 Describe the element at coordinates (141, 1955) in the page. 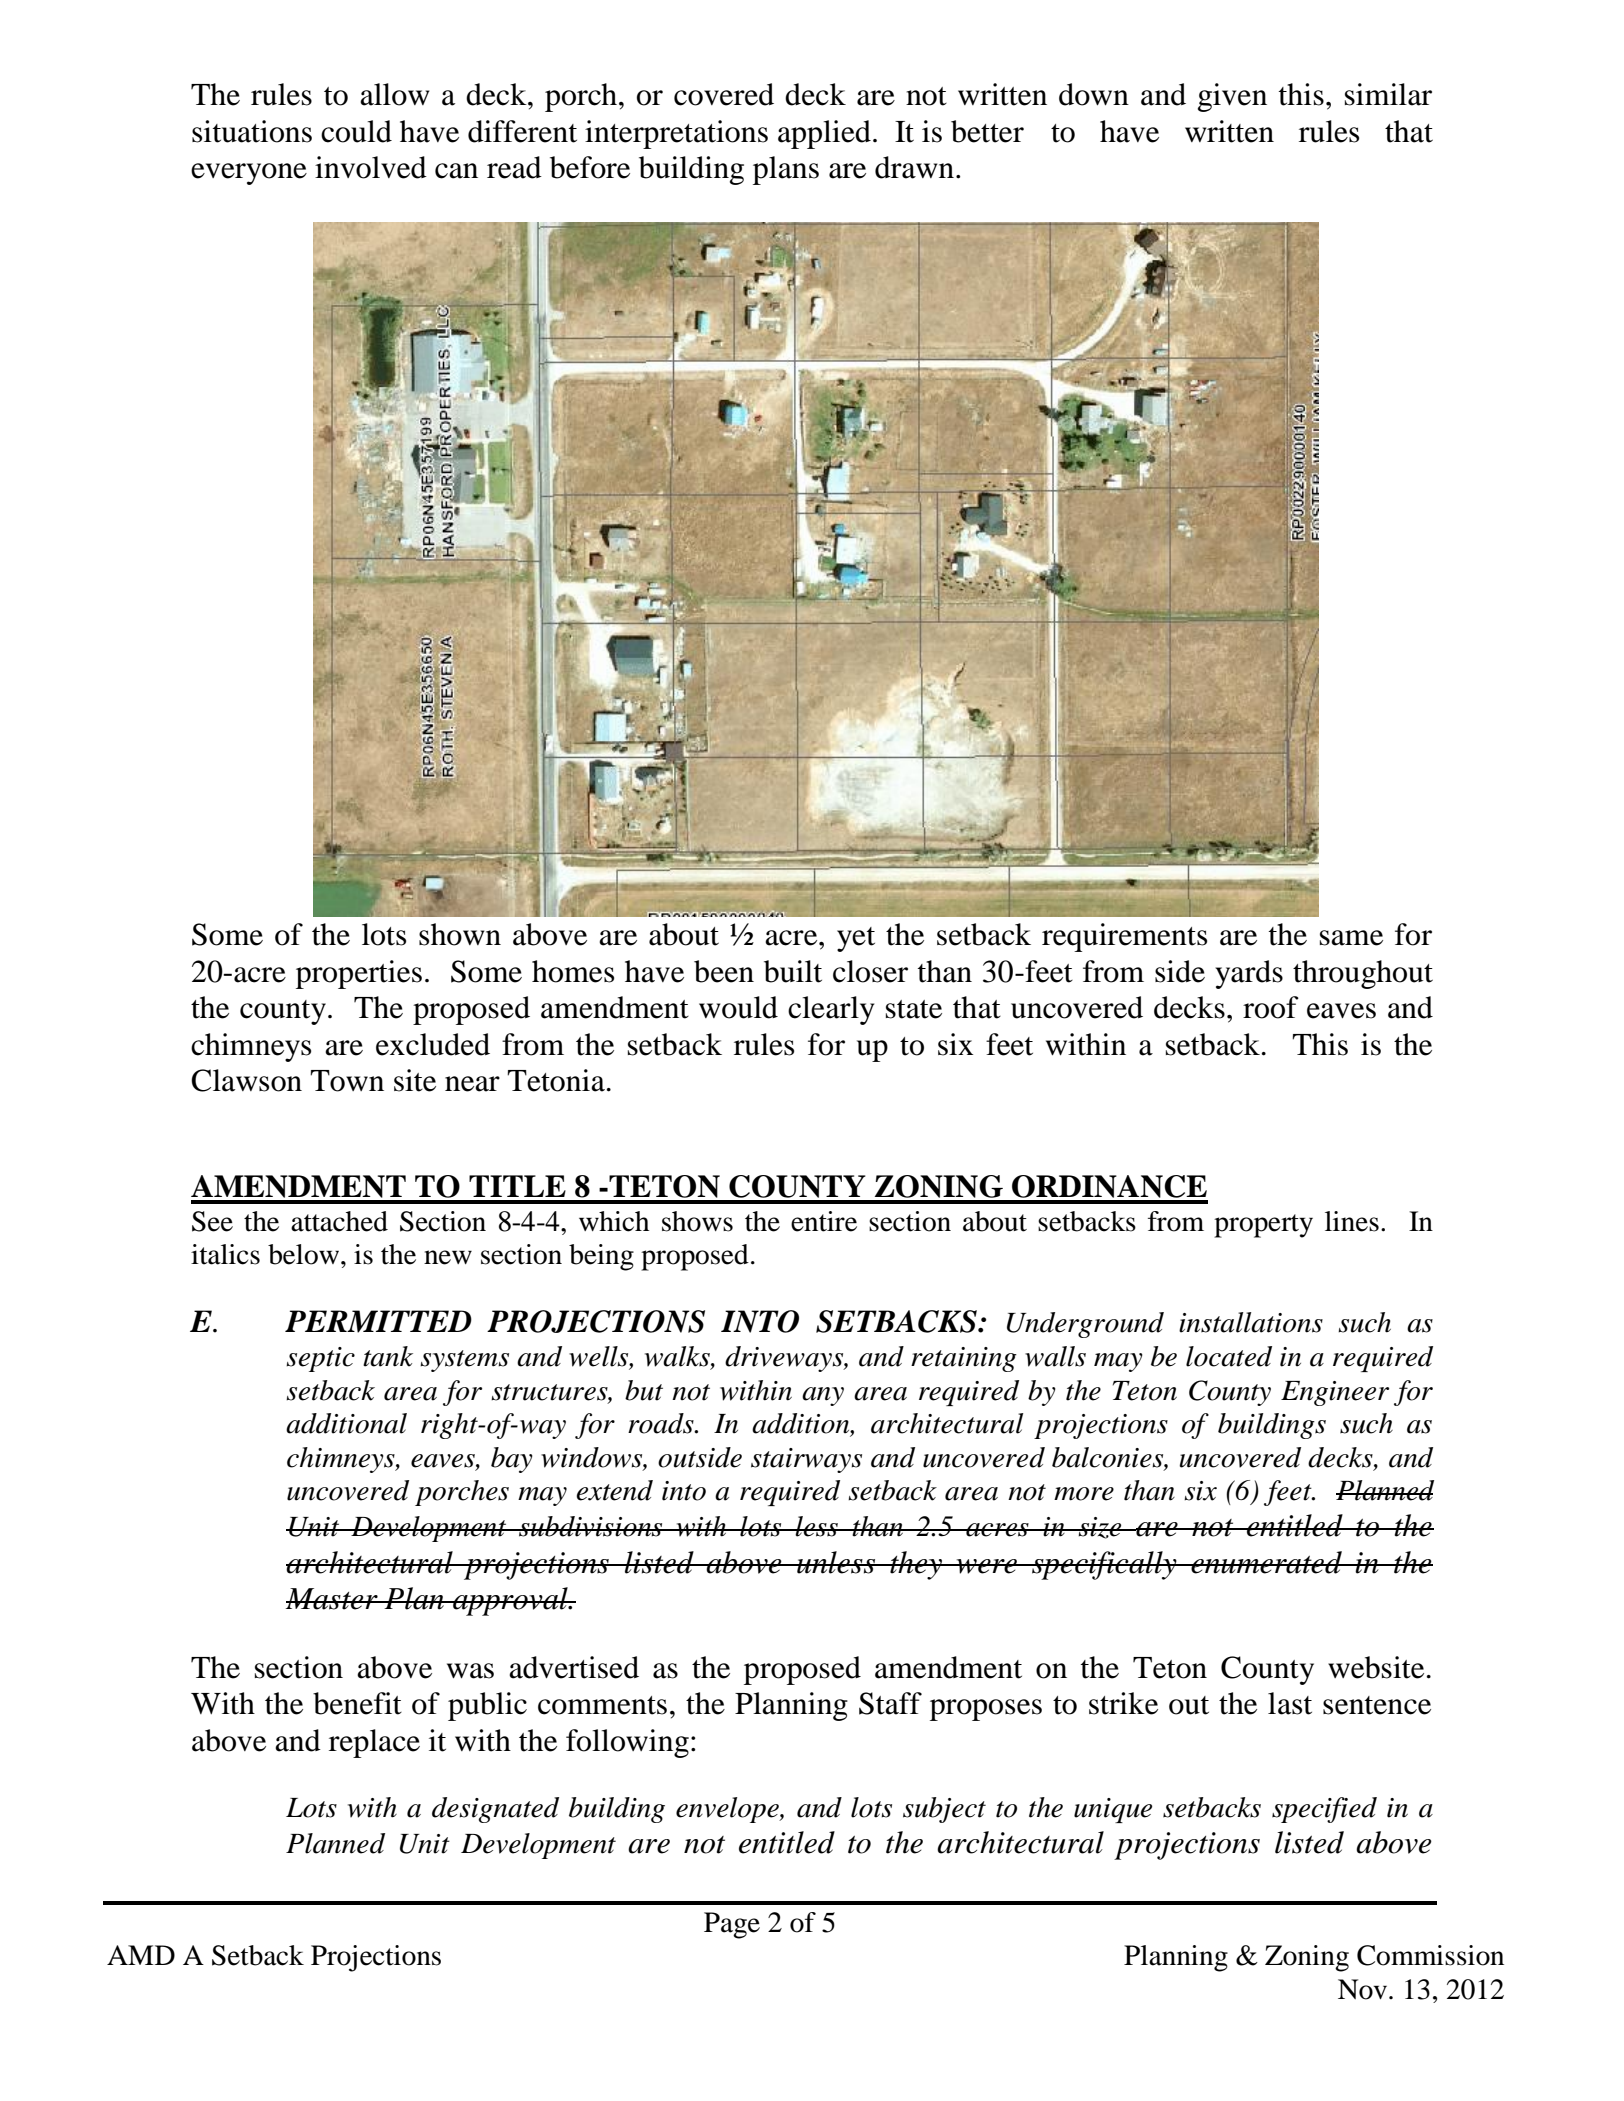

I see `AMD` at that location.
